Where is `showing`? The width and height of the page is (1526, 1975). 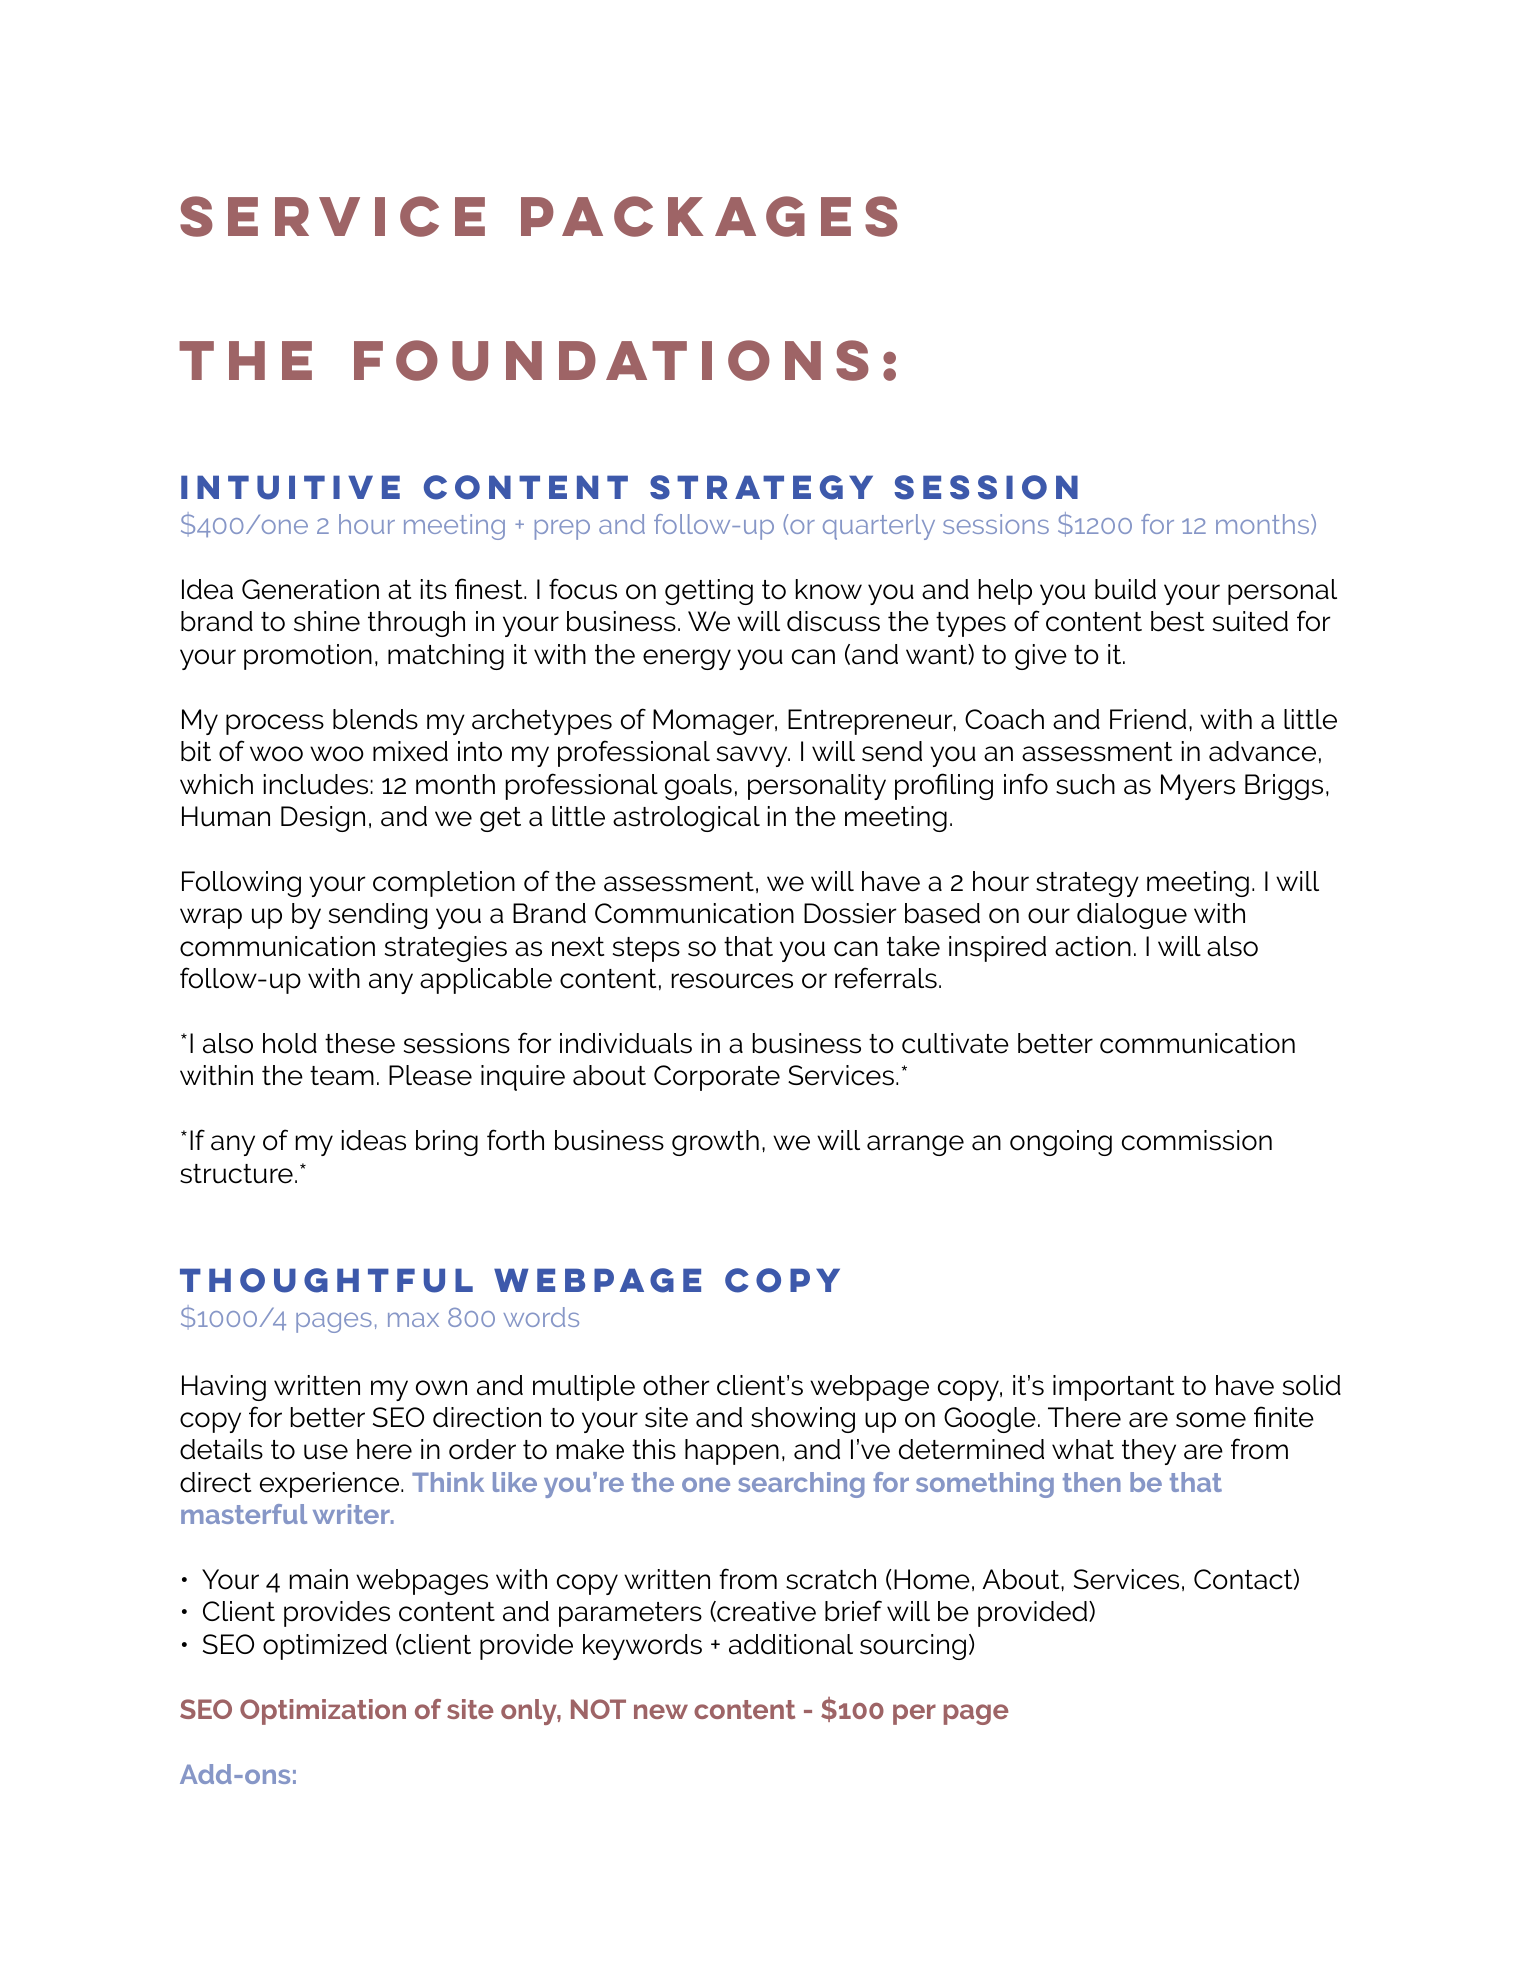
showing is located at coordinates (803, 1420).
